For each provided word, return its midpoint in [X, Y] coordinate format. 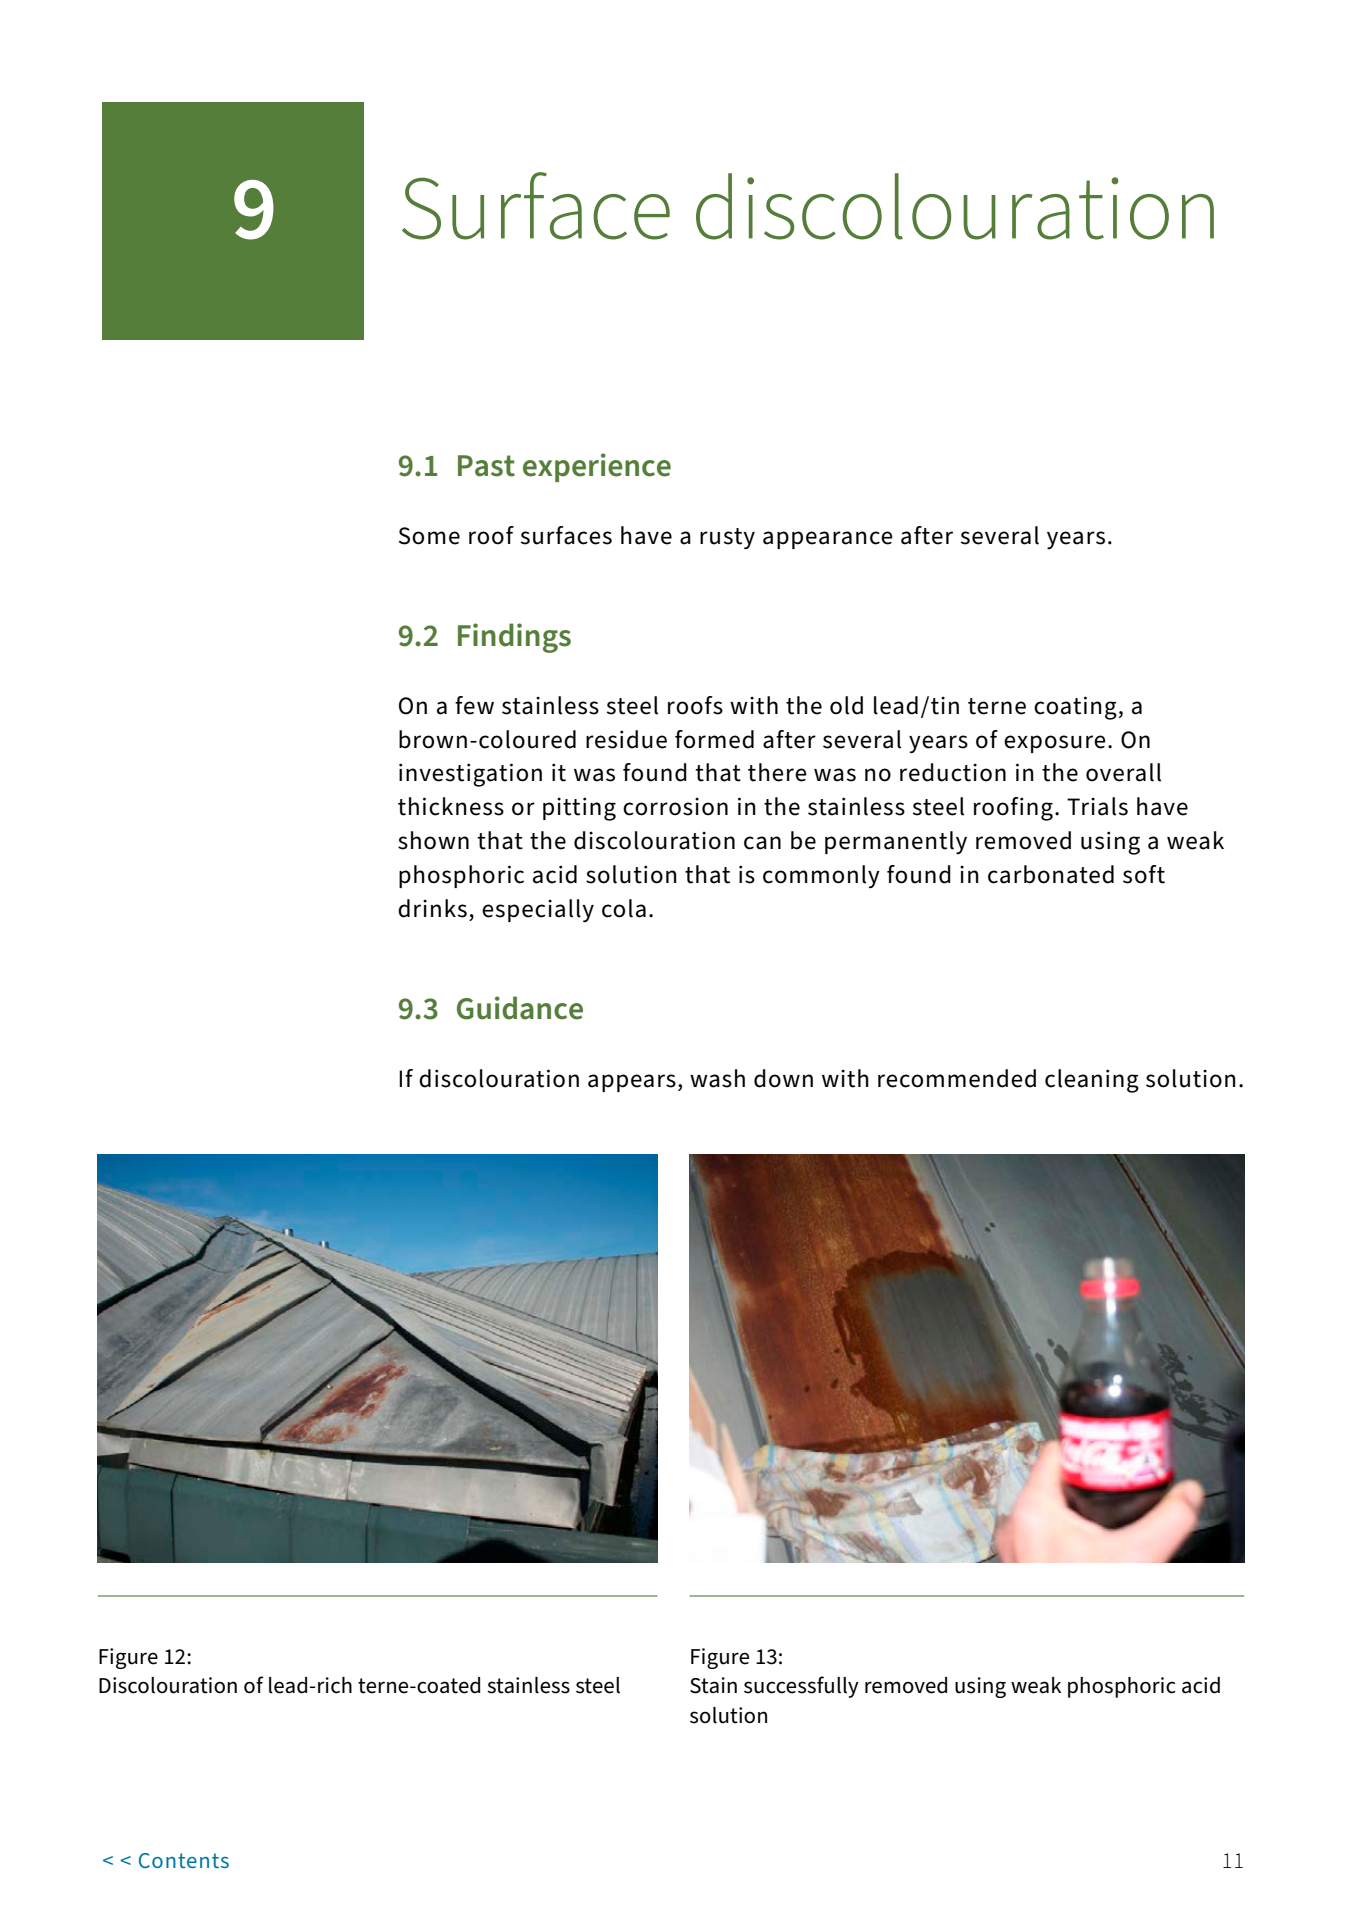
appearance [827, 540]
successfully [801, 1687]
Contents [184, 1860]
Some [429, 536]
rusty [727, 539]
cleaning [1092, 1081]
